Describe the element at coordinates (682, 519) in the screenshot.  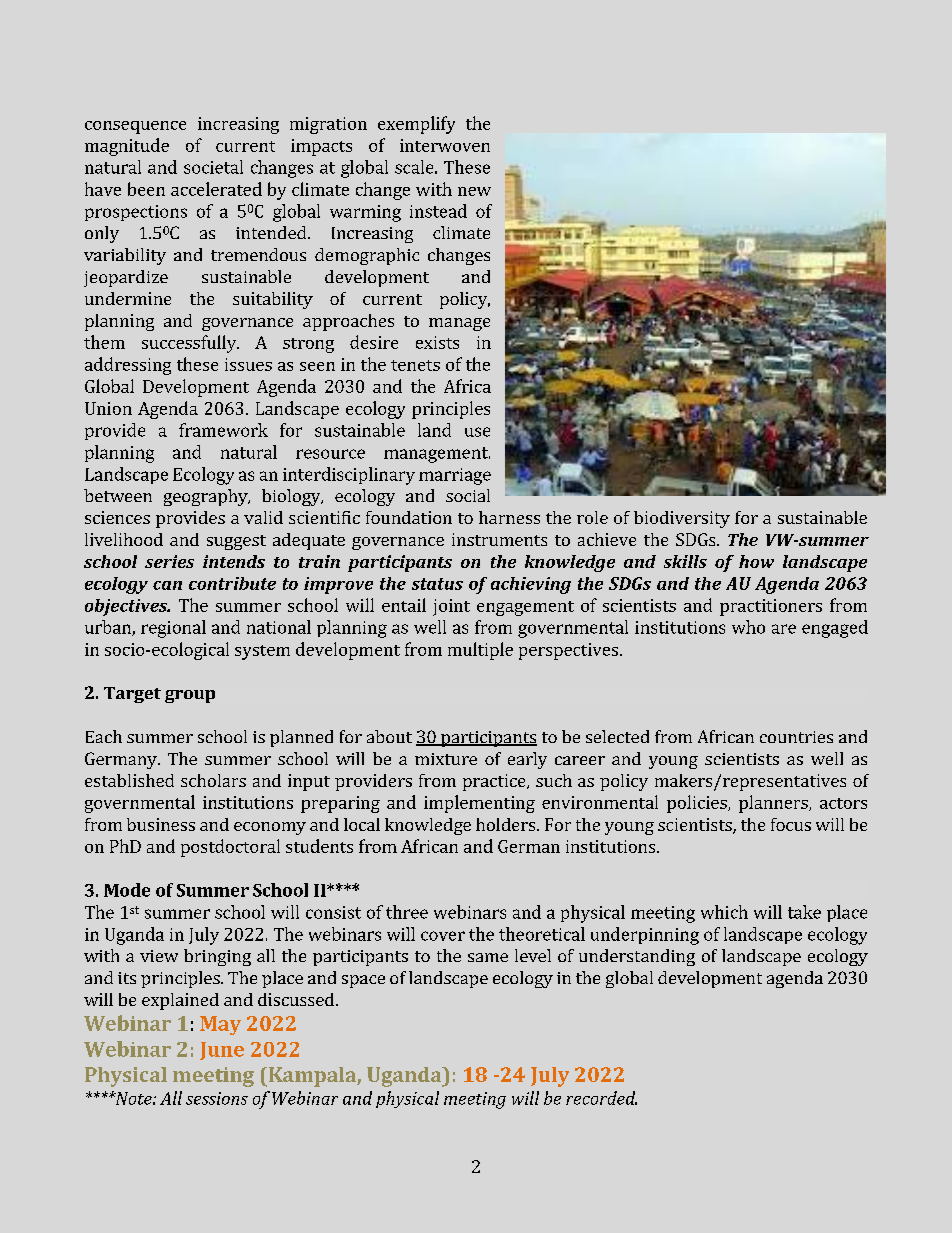
I see `biodiversity` at that location.
